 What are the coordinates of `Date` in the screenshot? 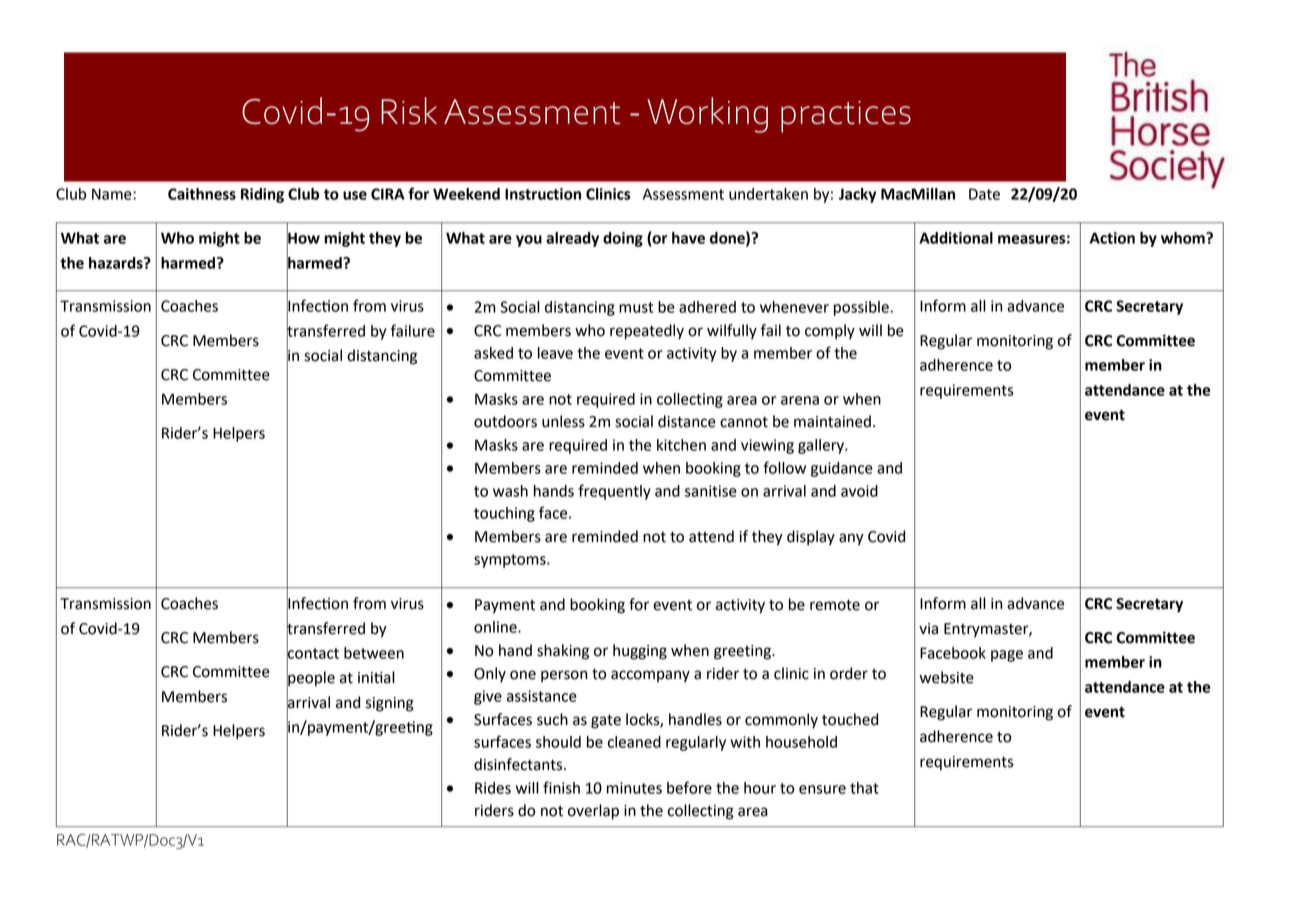 It's located at (984, 194).
